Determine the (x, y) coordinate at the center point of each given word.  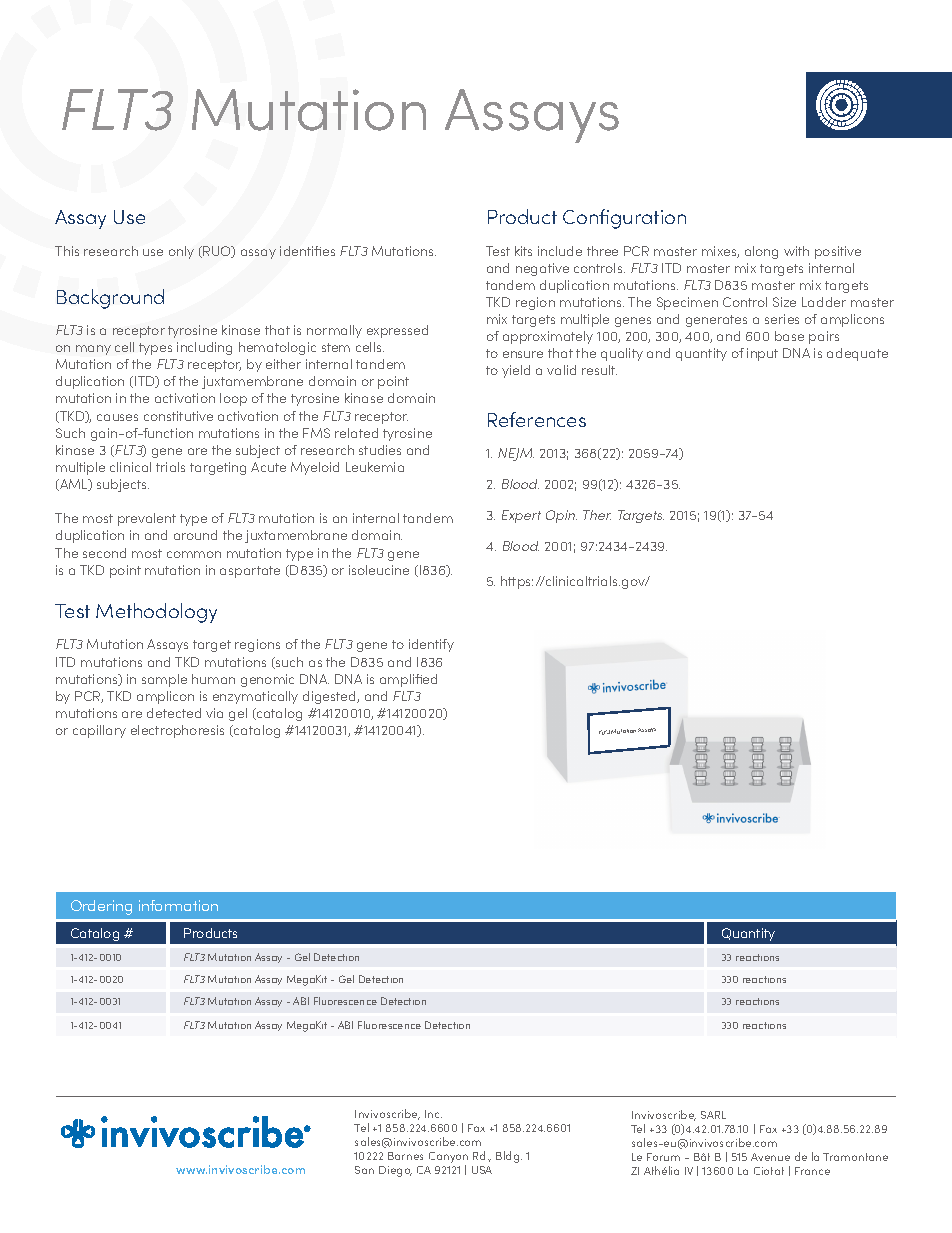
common (194, 554)
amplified (408, 680)
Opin (561, 516)
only (181, 252)
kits (523, 251)
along (761, 252)
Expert (521, 516)
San (364, 1170)
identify (431, 645)
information (178, 905)
